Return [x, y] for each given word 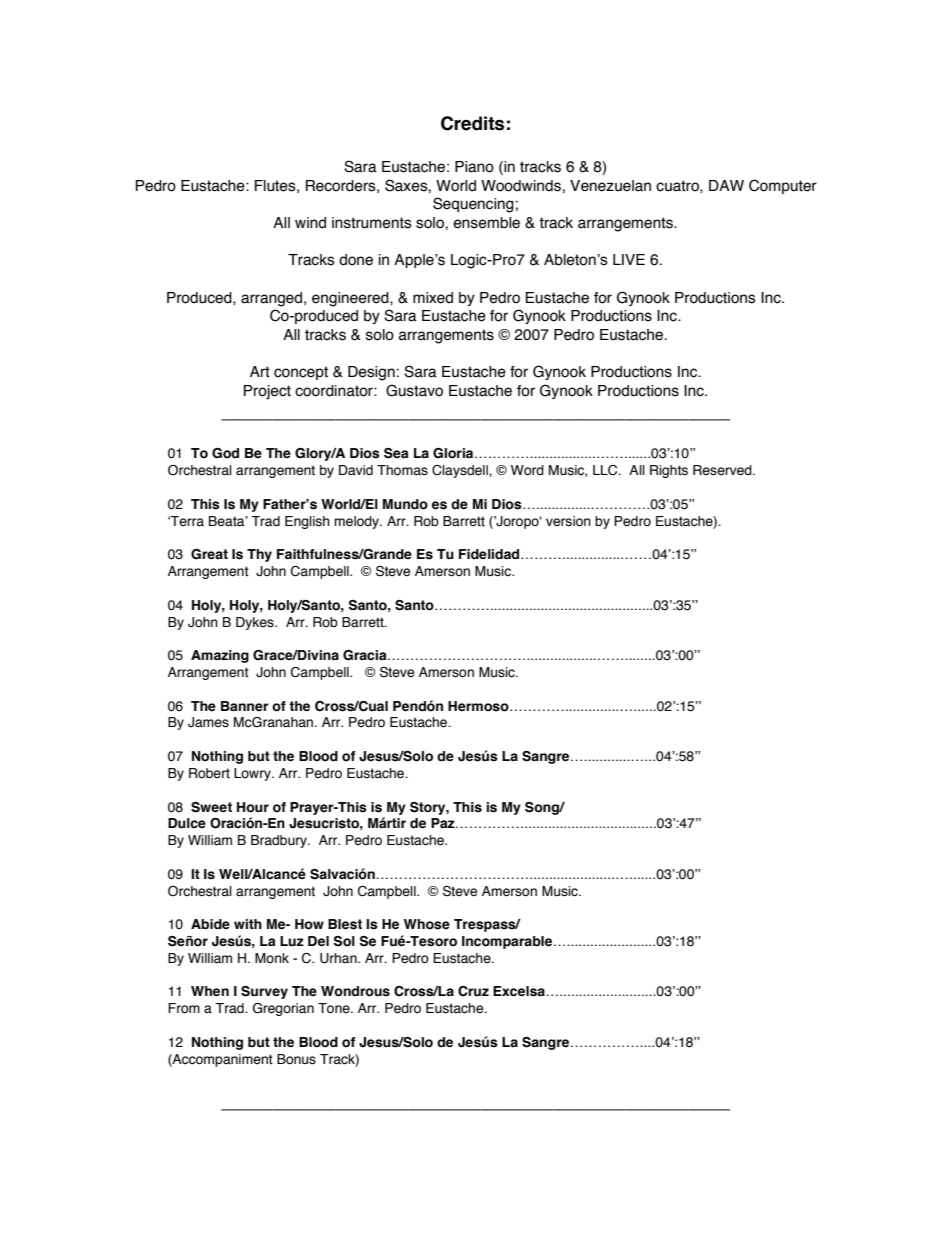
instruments [372, 223]
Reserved [723, 470]
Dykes [256, 623]
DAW [726, 185]
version [568, 521]
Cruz [473, 991]
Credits [472, 123]
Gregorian [283, 1009]
